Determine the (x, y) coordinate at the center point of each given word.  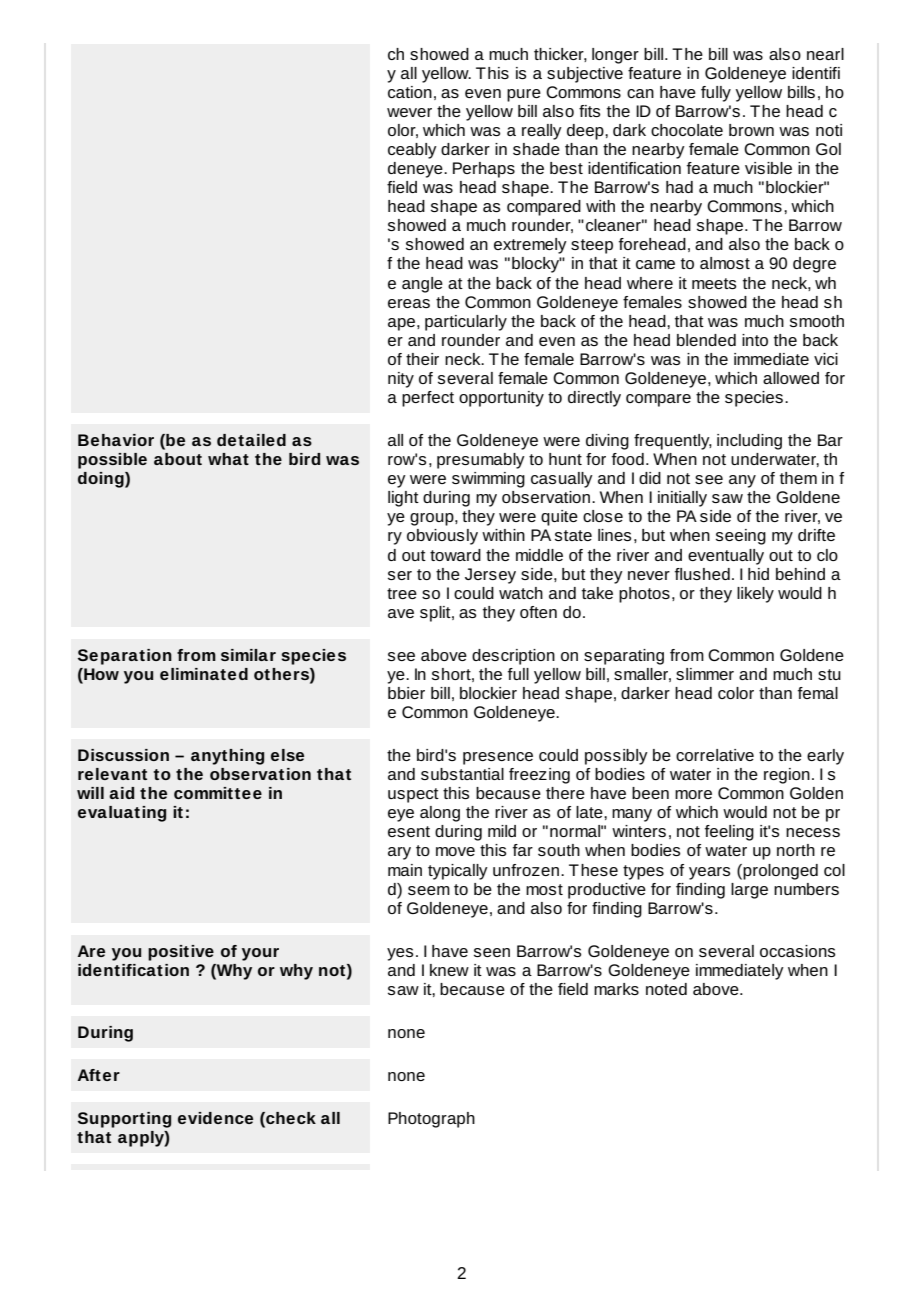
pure (524, 95)
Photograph (431, 1120)
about (178, 459)
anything (227, 757)
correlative (715, 755)
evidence (215, 1118)
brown (751, 130)
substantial (462, 774)
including (749, 442)
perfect (428, 399)
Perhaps (484, 170)
